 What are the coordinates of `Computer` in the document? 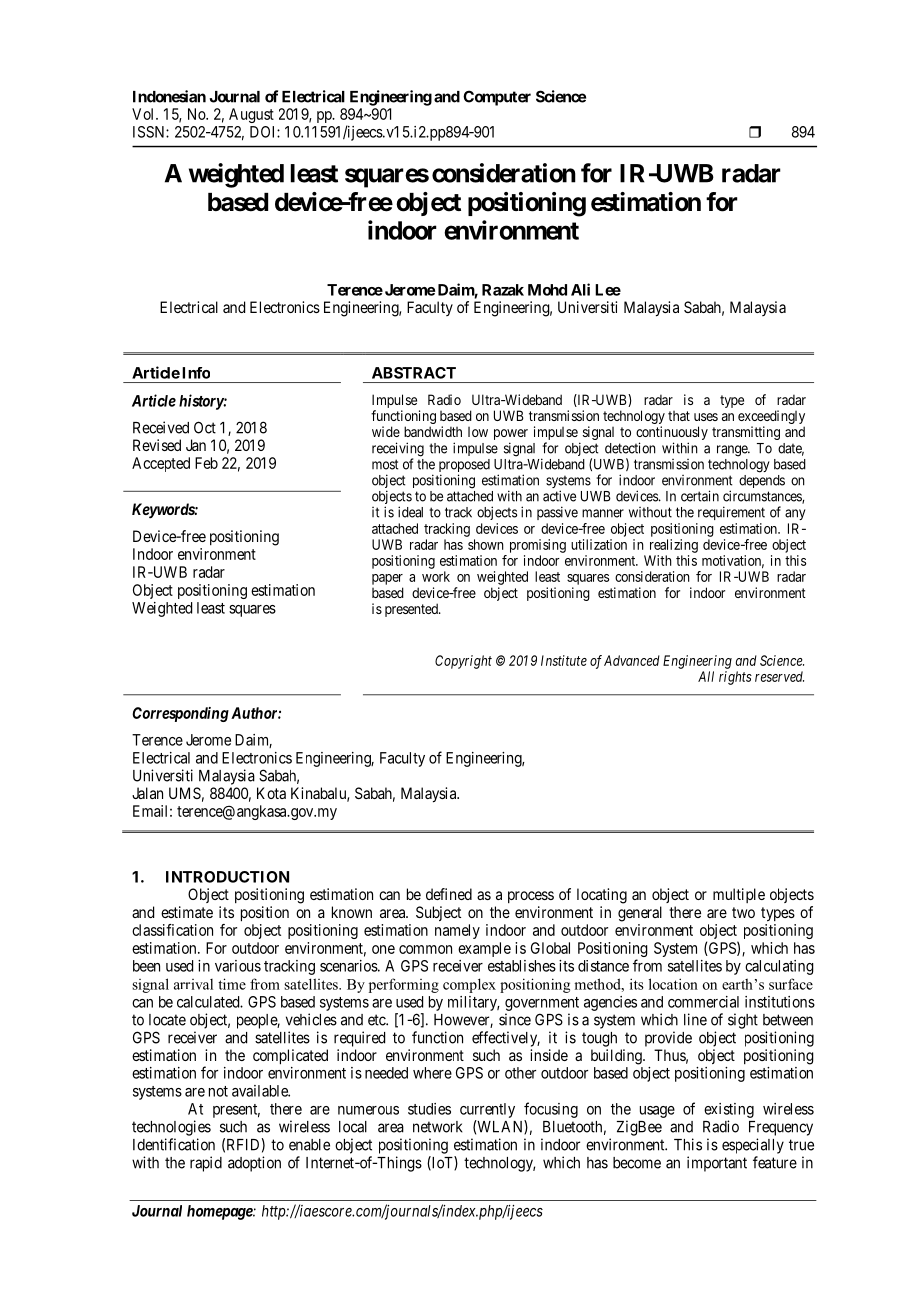 It's located at (497, 98).
